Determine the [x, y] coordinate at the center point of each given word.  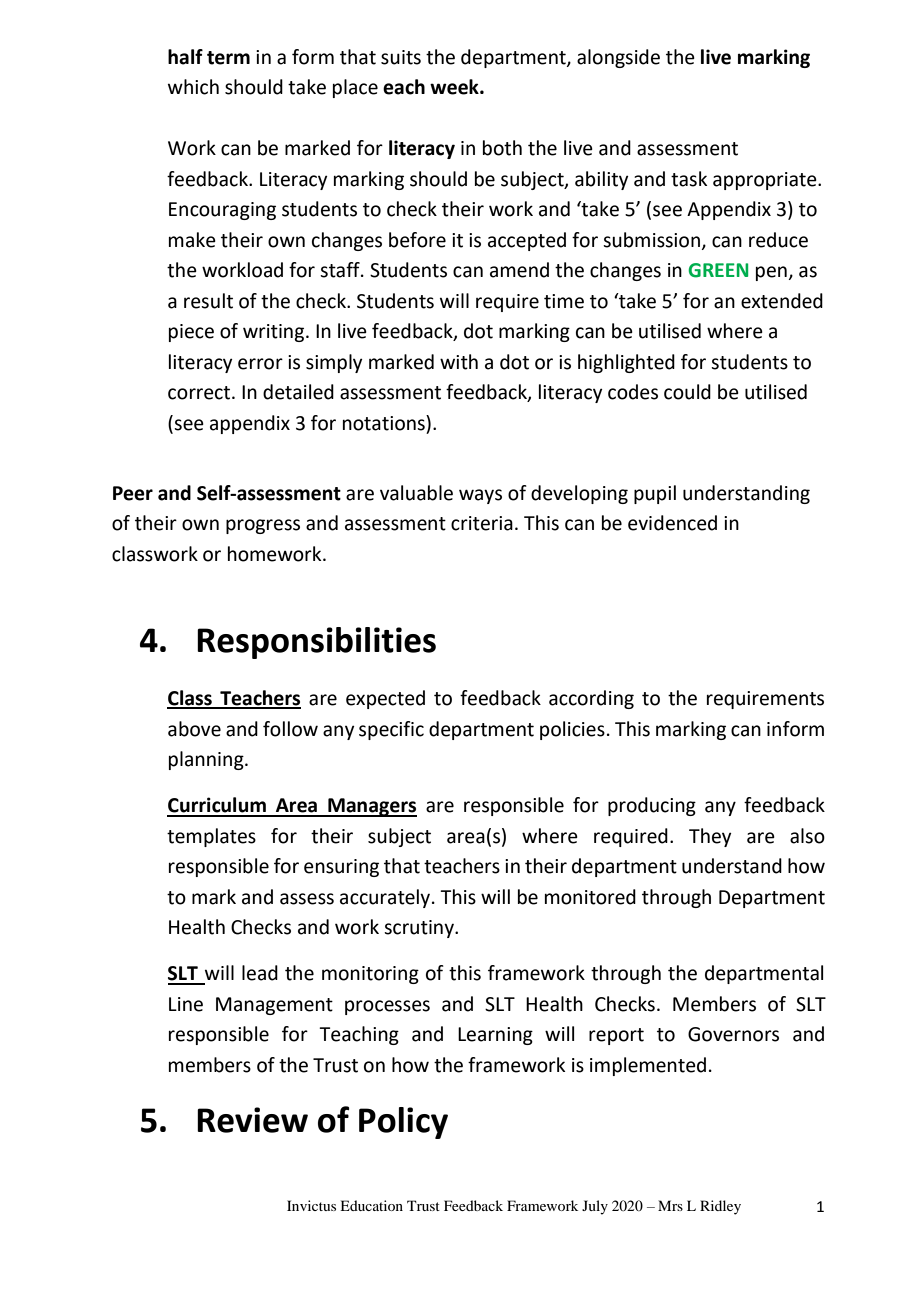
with [459, 362]
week [455, 87]
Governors [733, 1034]
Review [252, 1120]
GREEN [718, 270]
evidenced [672, 523]
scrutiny [420, 929]
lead [260, 973]
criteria [482, 523]
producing [652, 806]
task [689, 179]
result [208, 301]
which [193, 87]
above [194, 729]
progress [263, 526]
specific [391, 730]
